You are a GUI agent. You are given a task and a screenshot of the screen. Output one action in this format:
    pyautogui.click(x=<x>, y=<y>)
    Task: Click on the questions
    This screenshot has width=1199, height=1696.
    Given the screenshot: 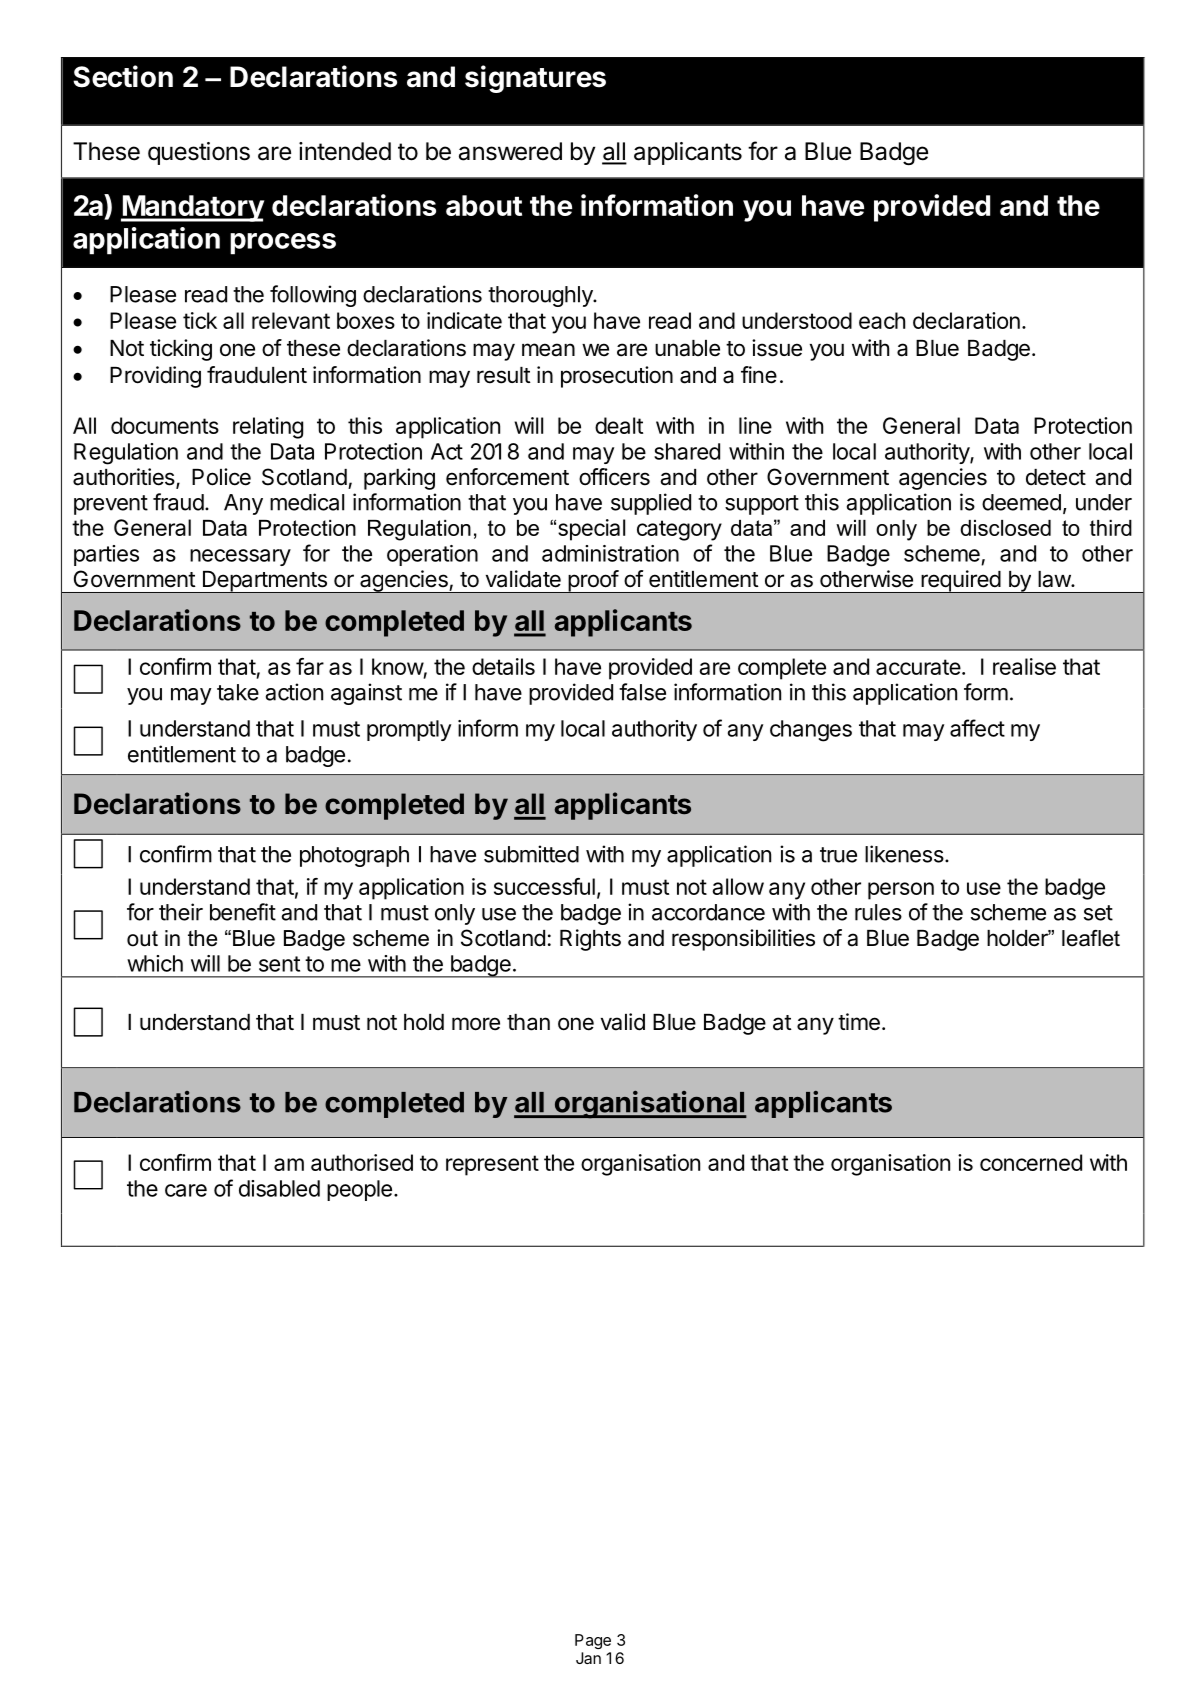 What is the action you would take?
    pyautogui.click(x=199, y=153)
